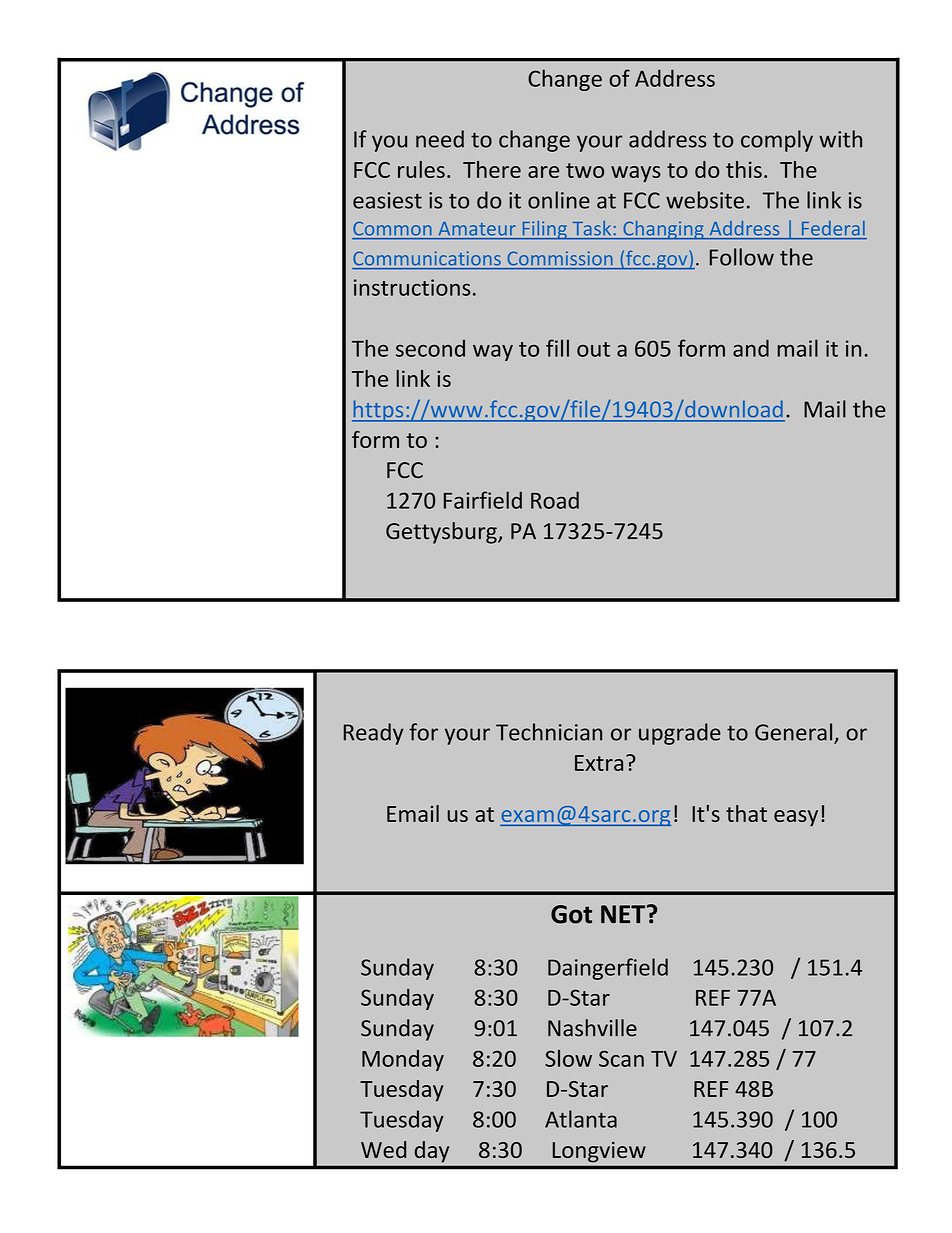  I want to click on Ready, so click(373, 734).
